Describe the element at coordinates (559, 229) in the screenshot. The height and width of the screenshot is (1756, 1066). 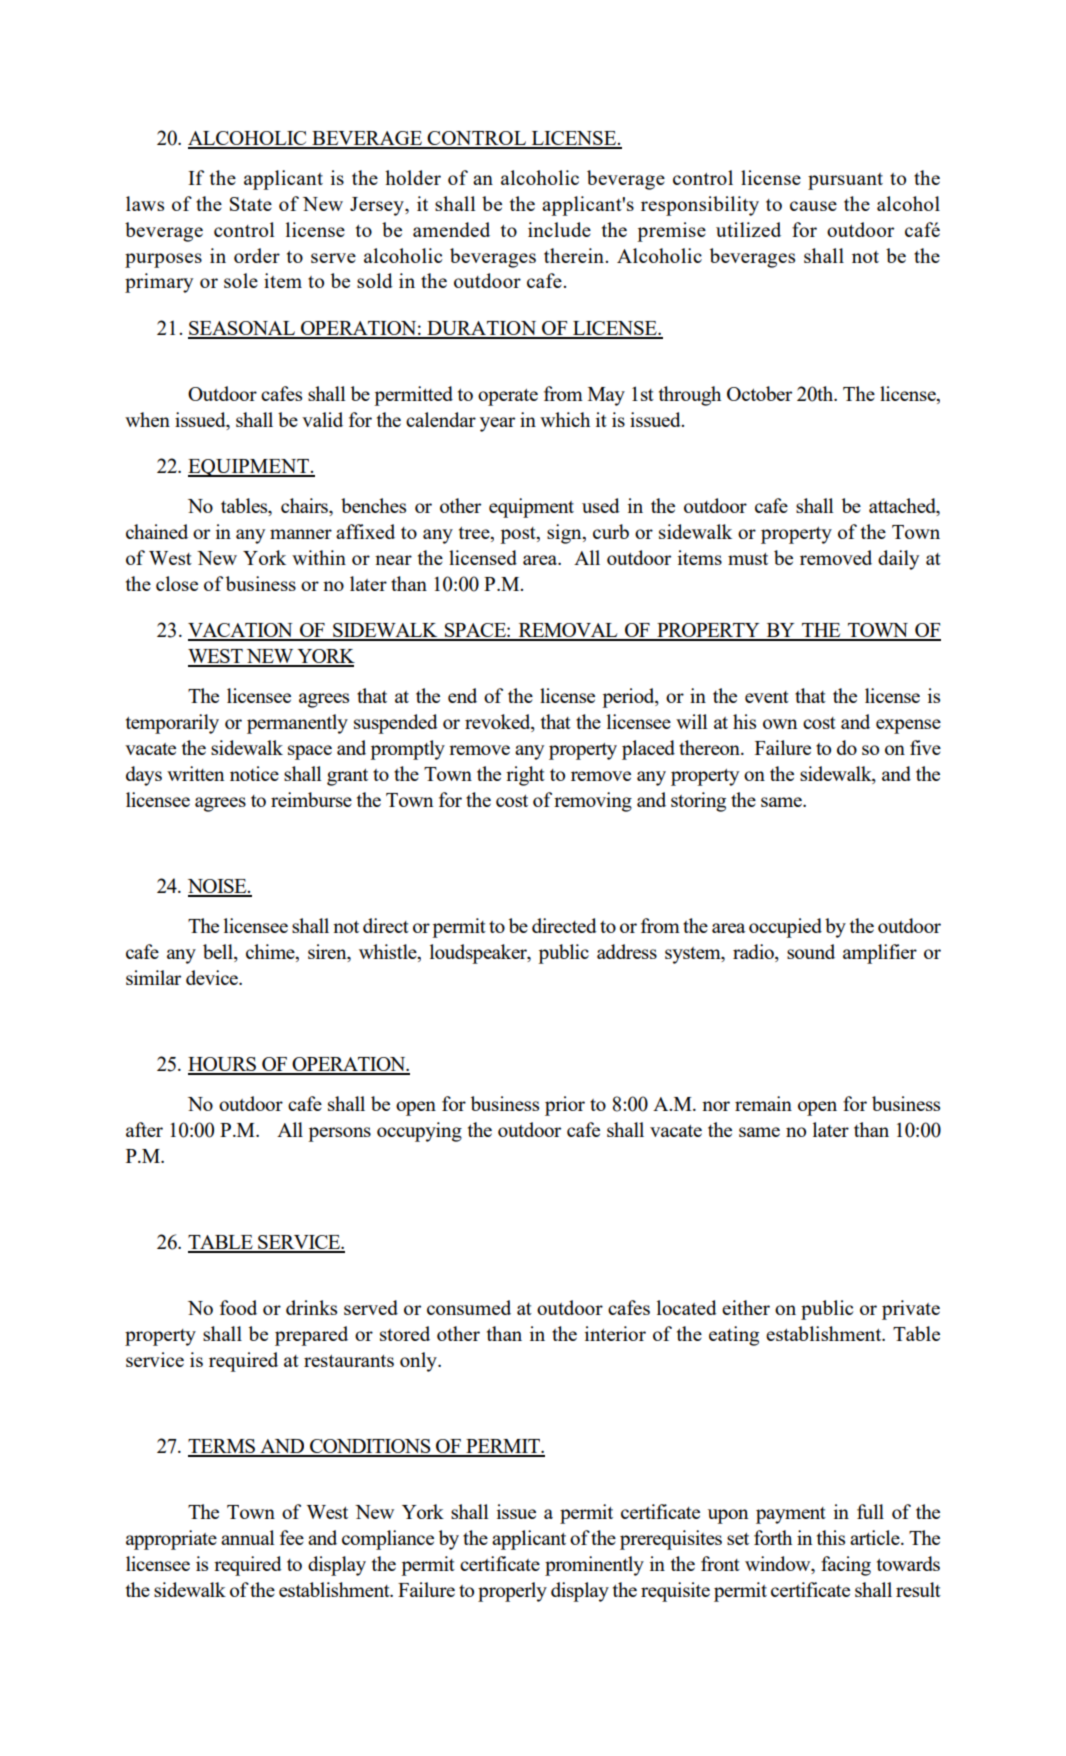
I see `include` at that location.
